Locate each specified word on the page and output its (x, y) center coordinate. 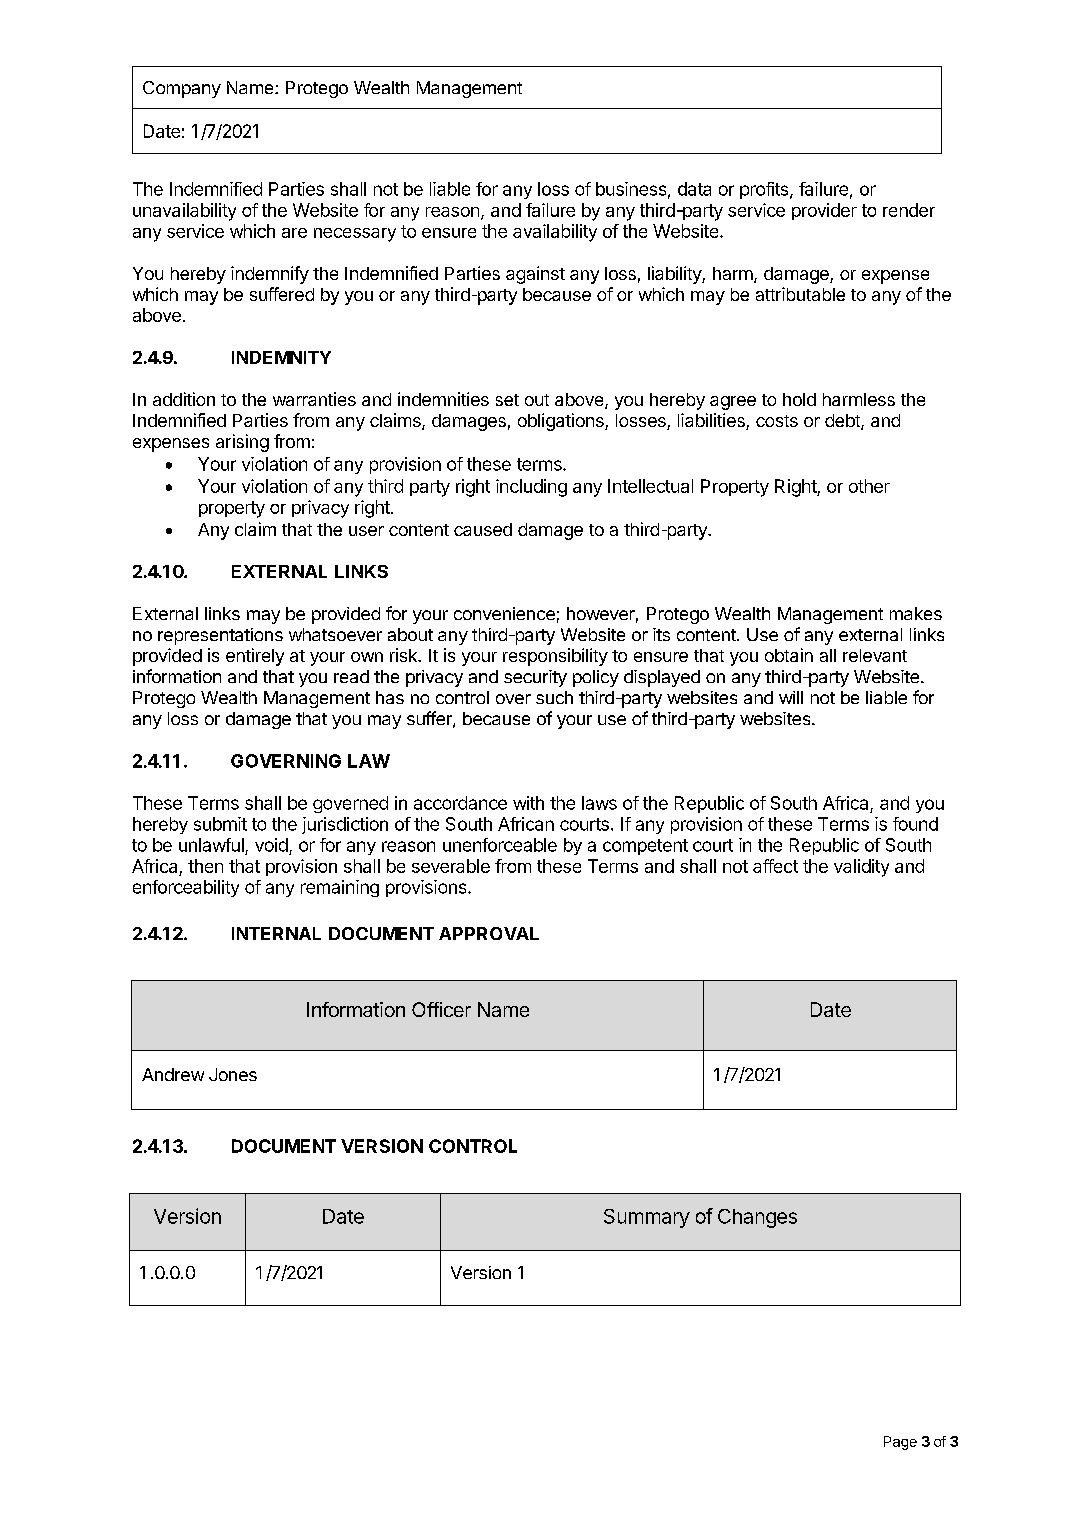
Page (900, 1443)
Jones (233, 1074)
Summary (647, 1218)
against (535, 275)
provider (824, 211)
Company (182, 89)
